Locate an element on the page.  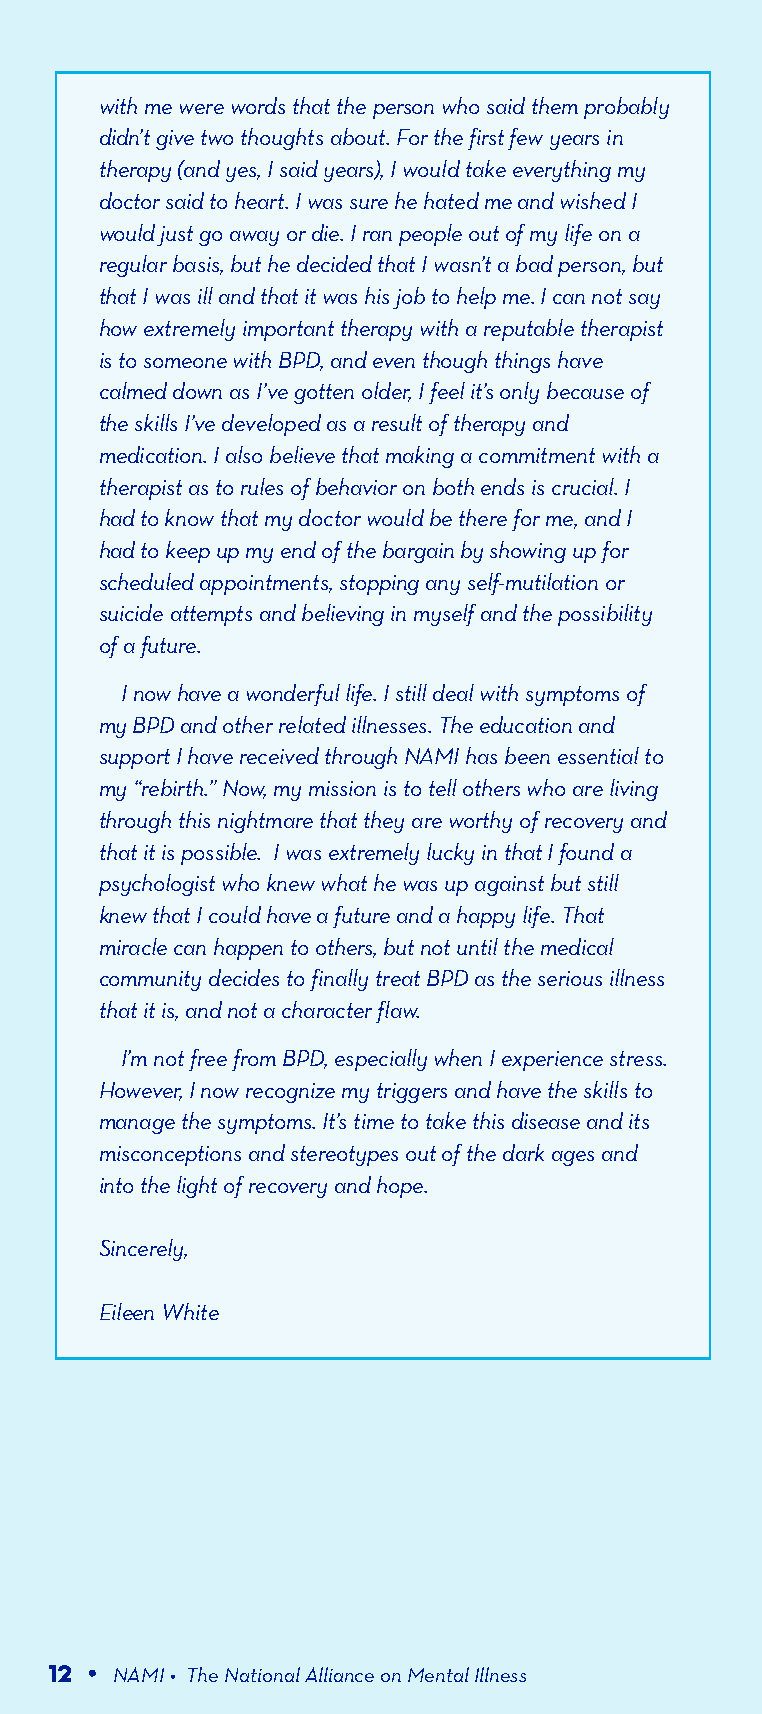
National is located at coordinates (262, 1674).
